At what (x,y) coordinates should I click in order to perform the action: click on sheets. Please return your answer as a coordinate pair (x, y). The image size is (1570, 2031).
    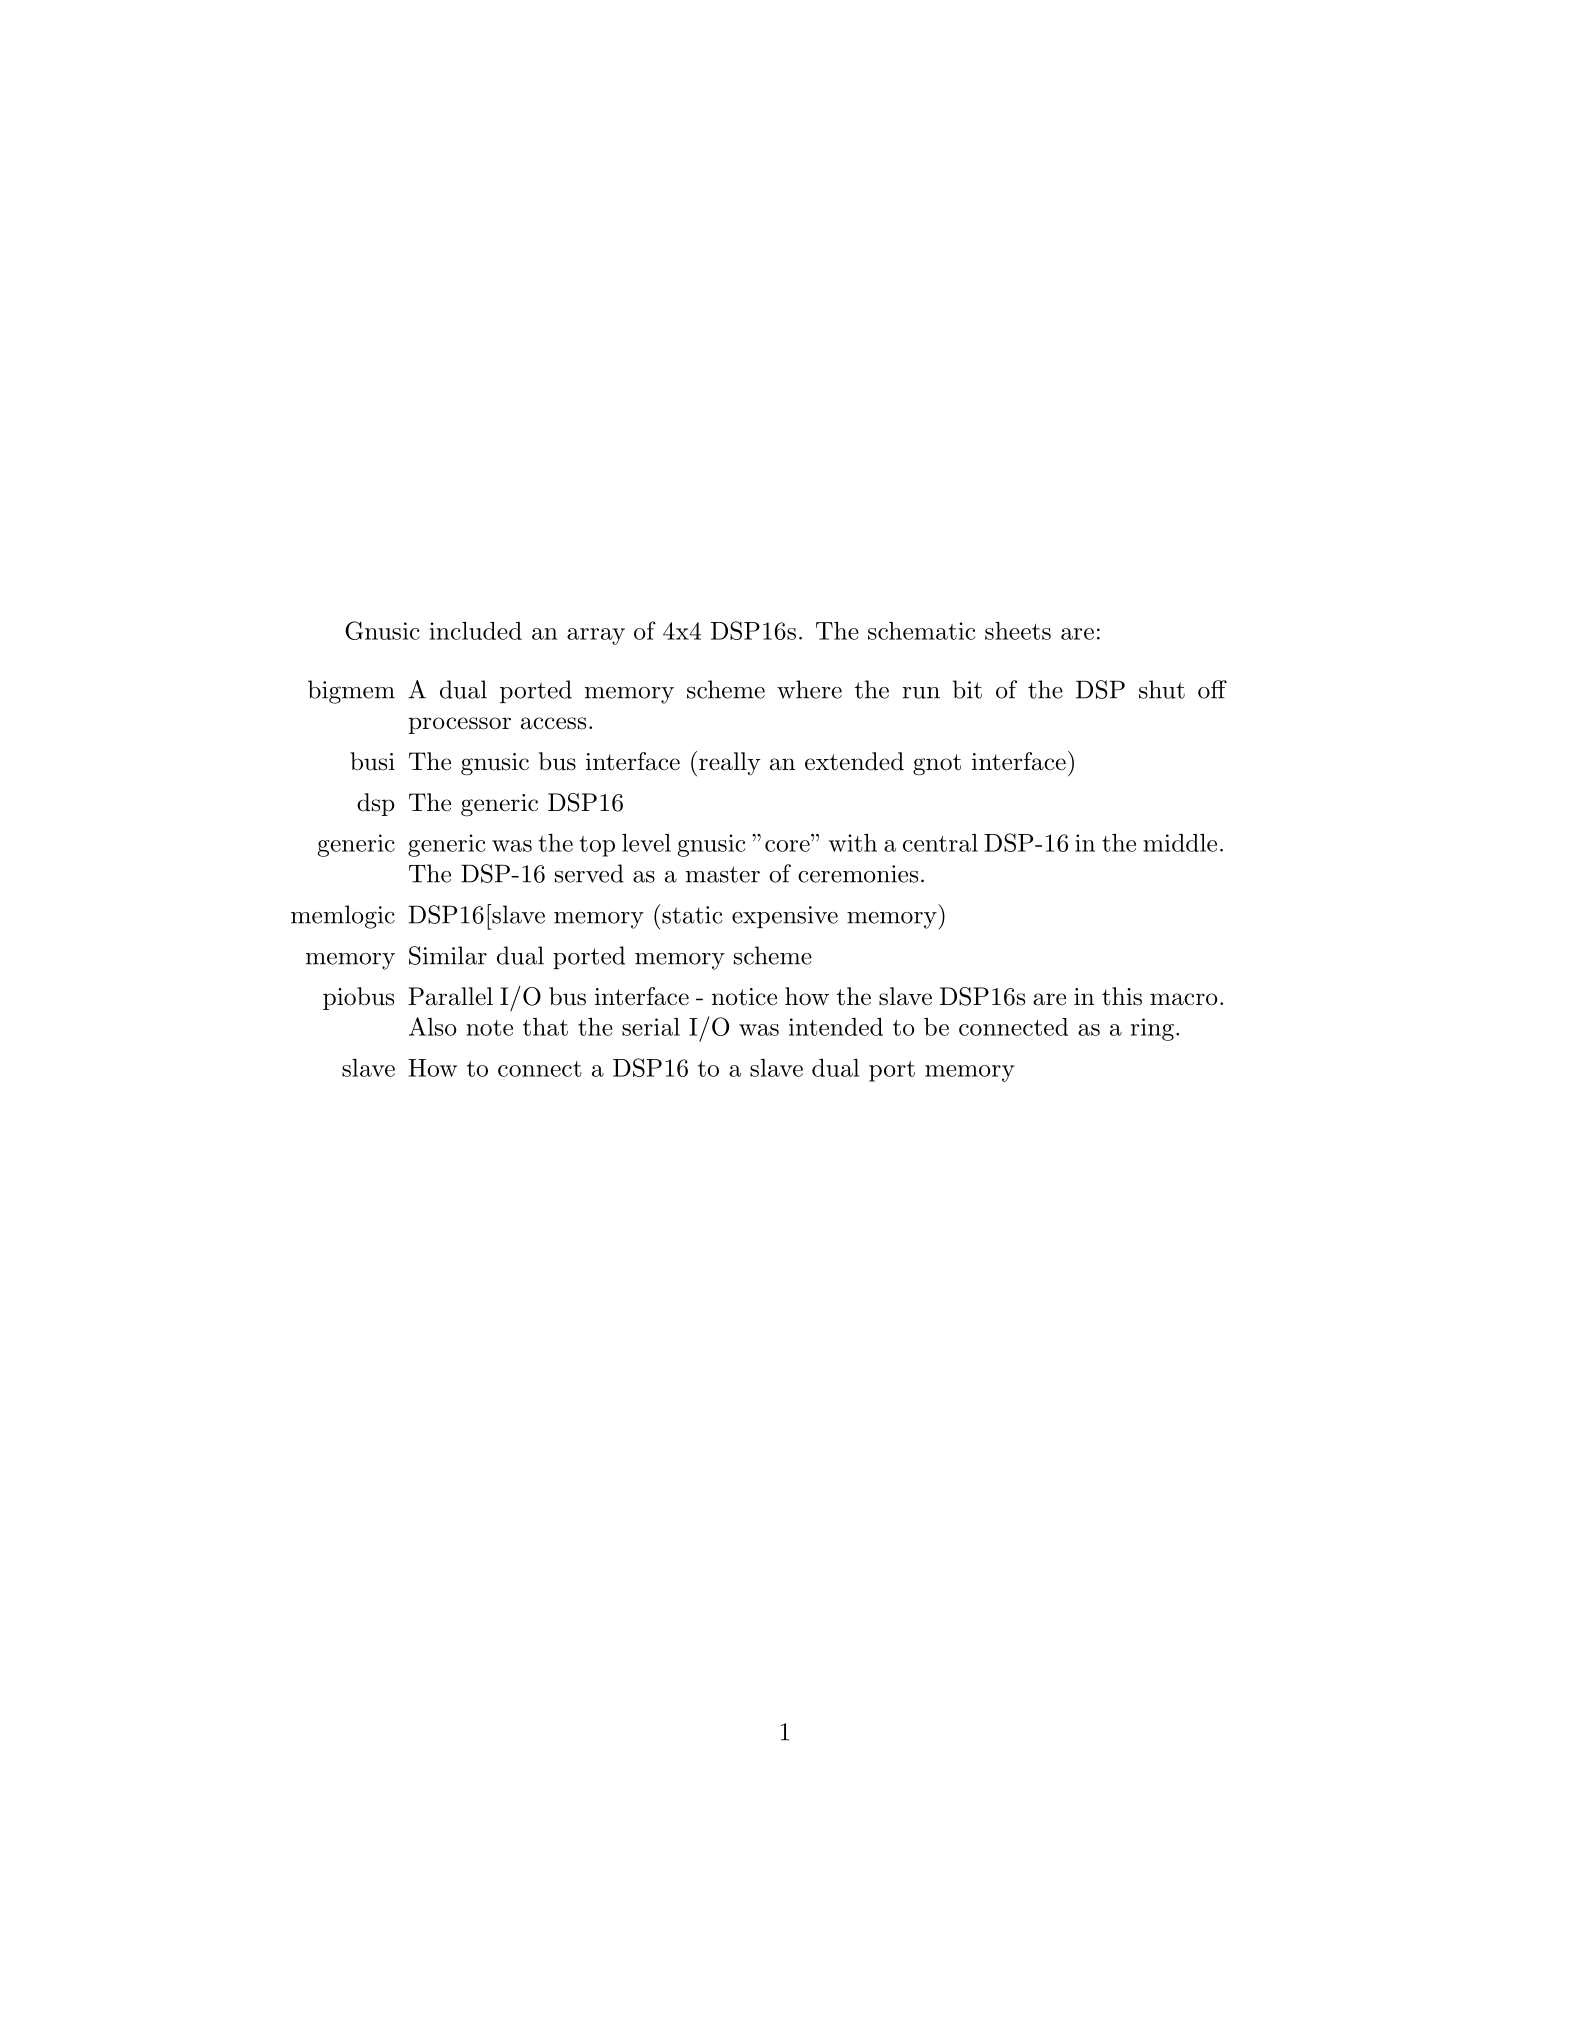
    Looking at the image, I should click on (1018, 631).
